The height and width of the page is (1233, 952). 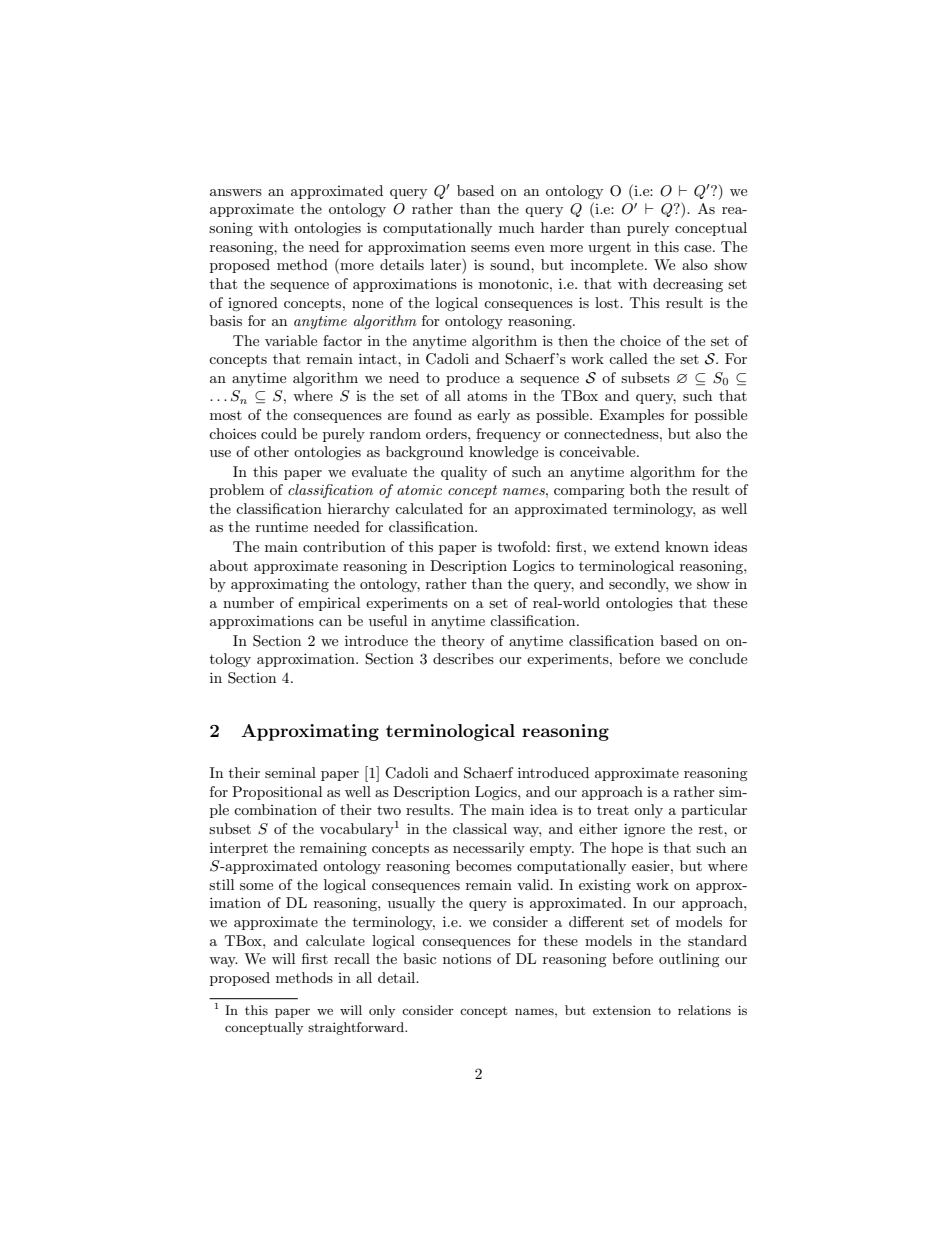 I want to click on extension, so click(x=622, y=1010).
